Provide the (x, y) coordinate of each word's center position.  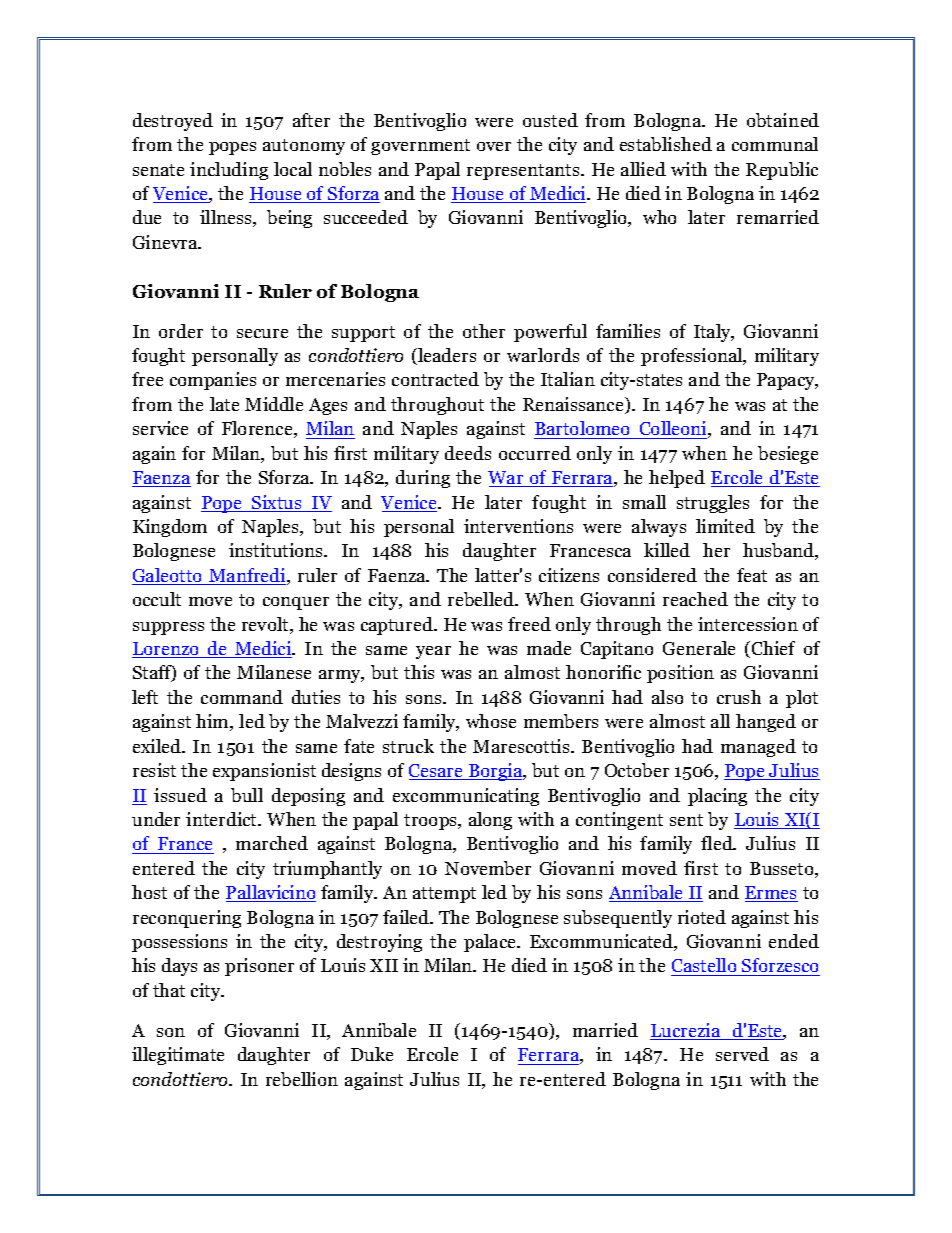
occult (157, 599)
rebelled (482, 599)
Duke (372, 1054)
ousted (550, 120)
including (229, 171)
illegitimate (178, 1056)
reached (695, 599)
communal (775, 144)
